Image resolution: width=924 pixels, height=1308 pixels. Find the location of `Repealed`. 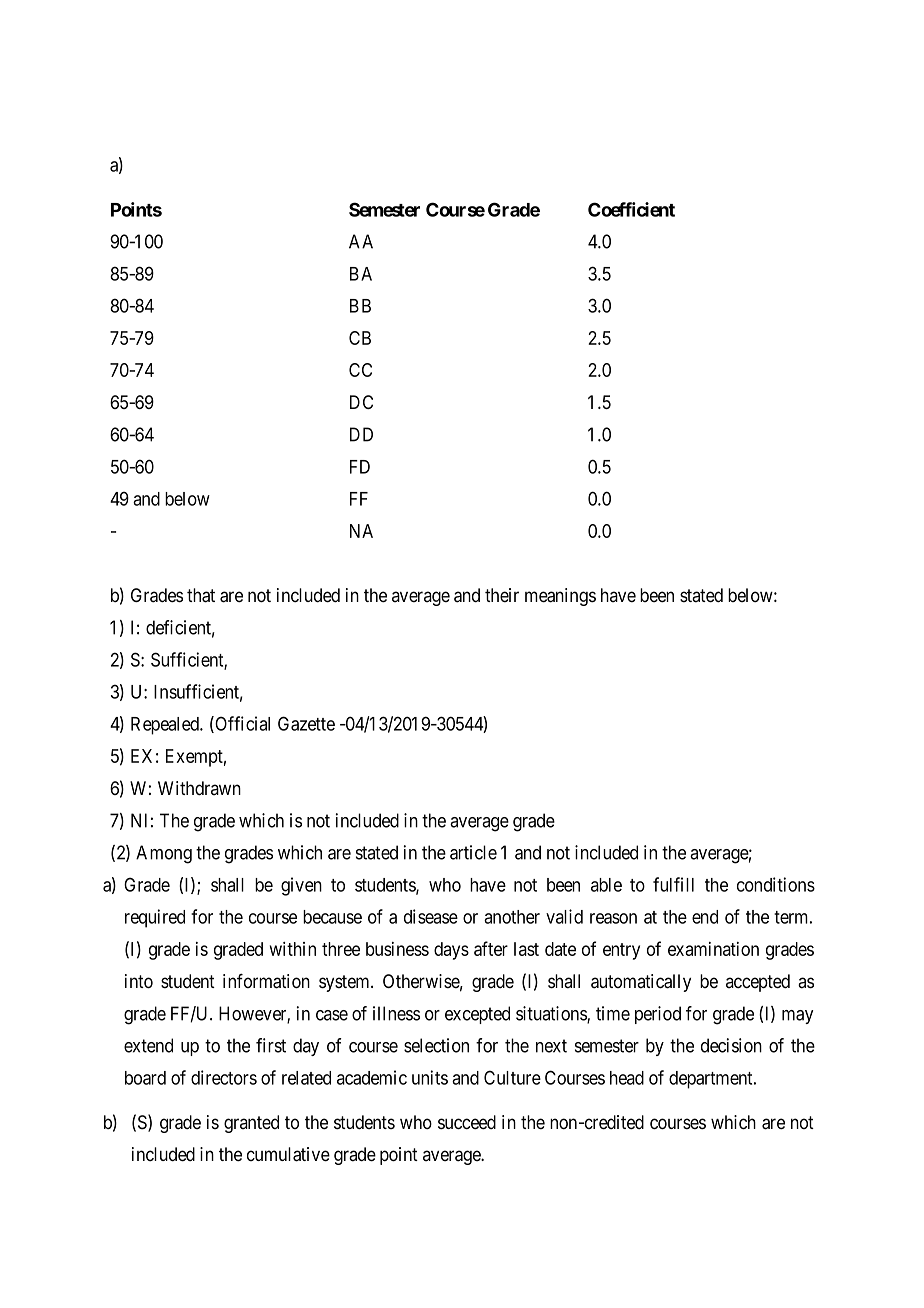

Repealed is located at coordinates (166, 726).
